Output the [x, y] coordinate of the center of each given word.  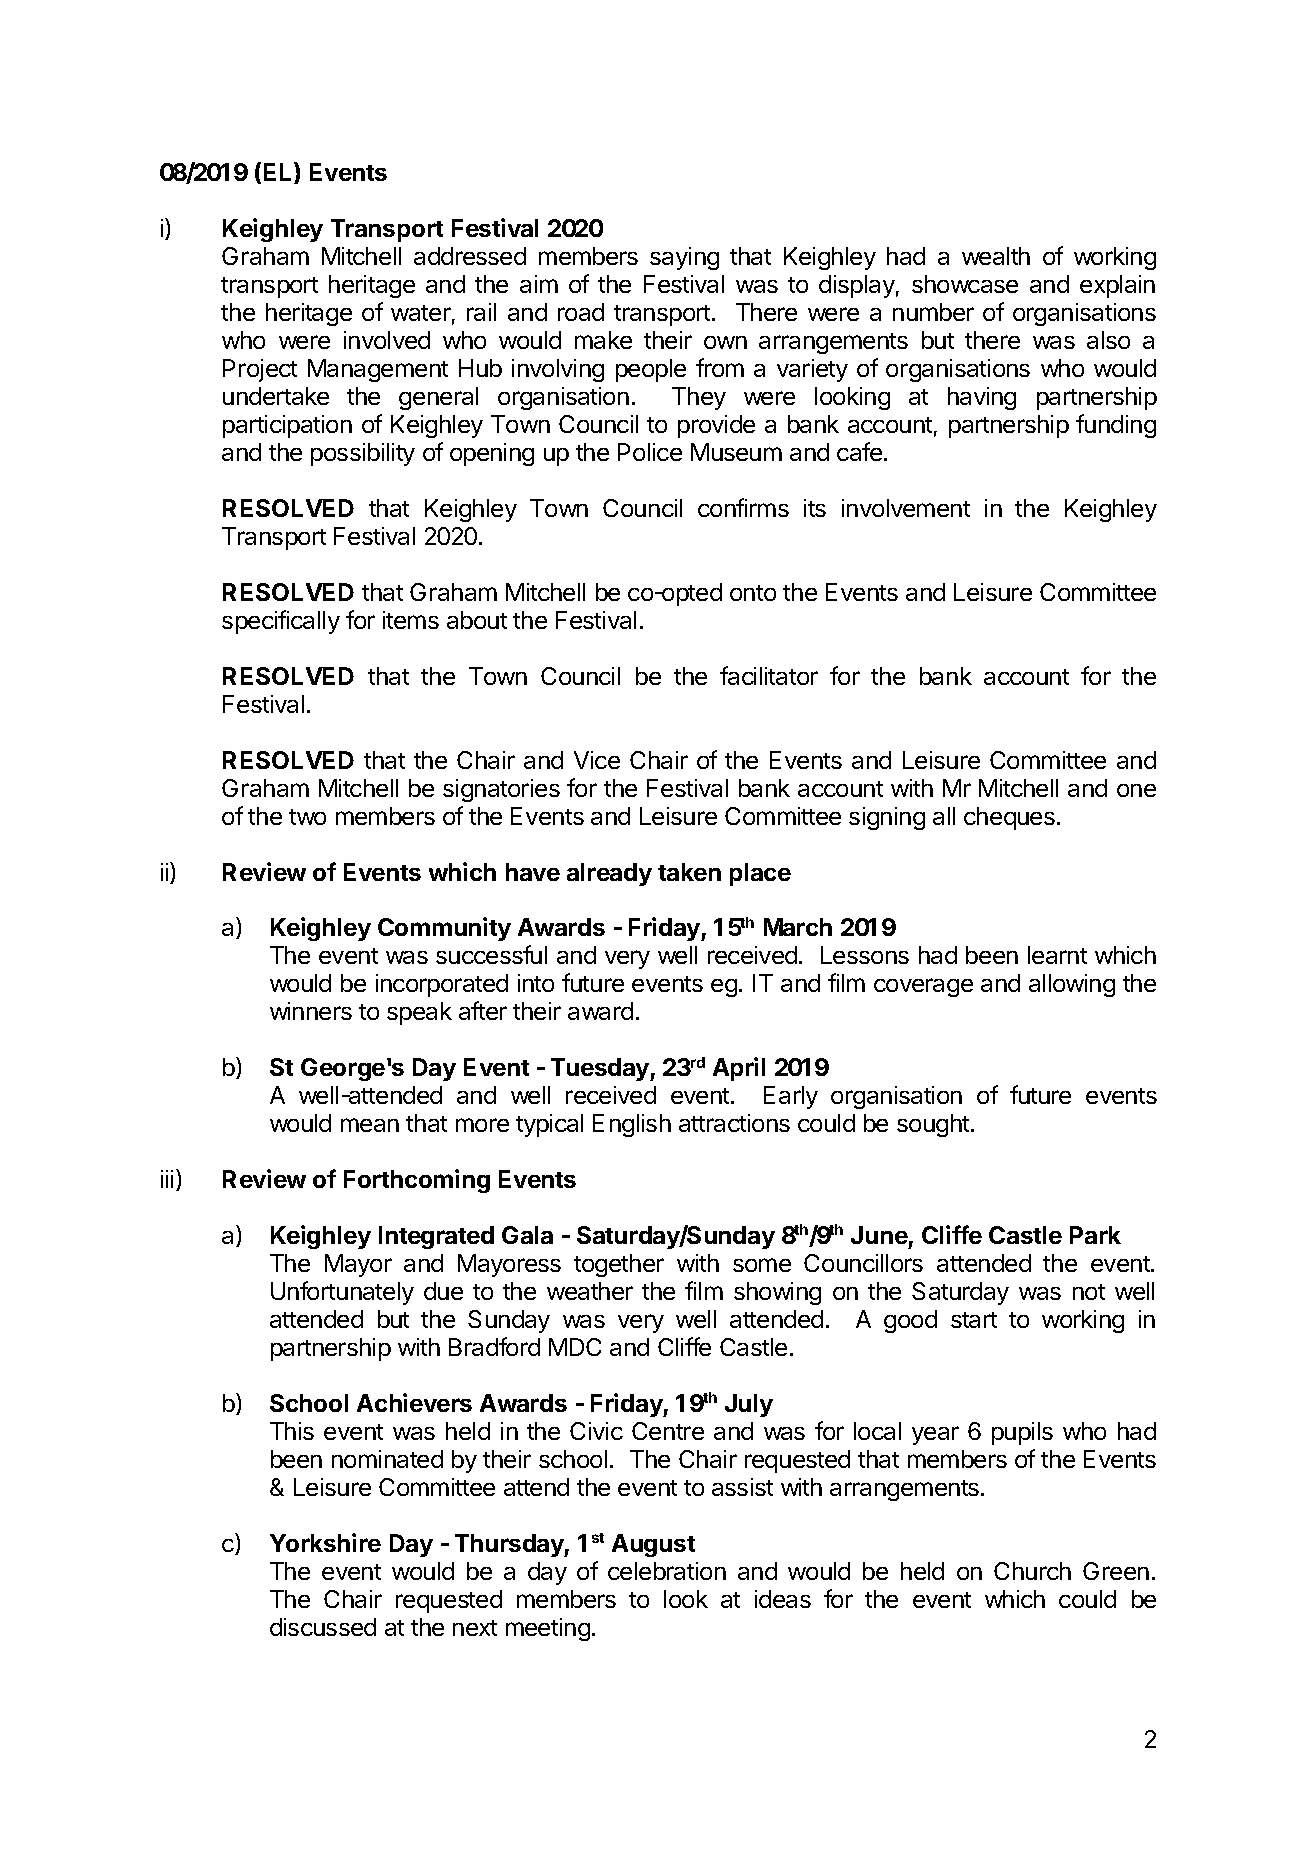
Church [1032, 1571]
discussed [323, 1627]
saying [684, 258]
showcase [965, 284]
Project [260, 370]
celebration [667, 1571]
